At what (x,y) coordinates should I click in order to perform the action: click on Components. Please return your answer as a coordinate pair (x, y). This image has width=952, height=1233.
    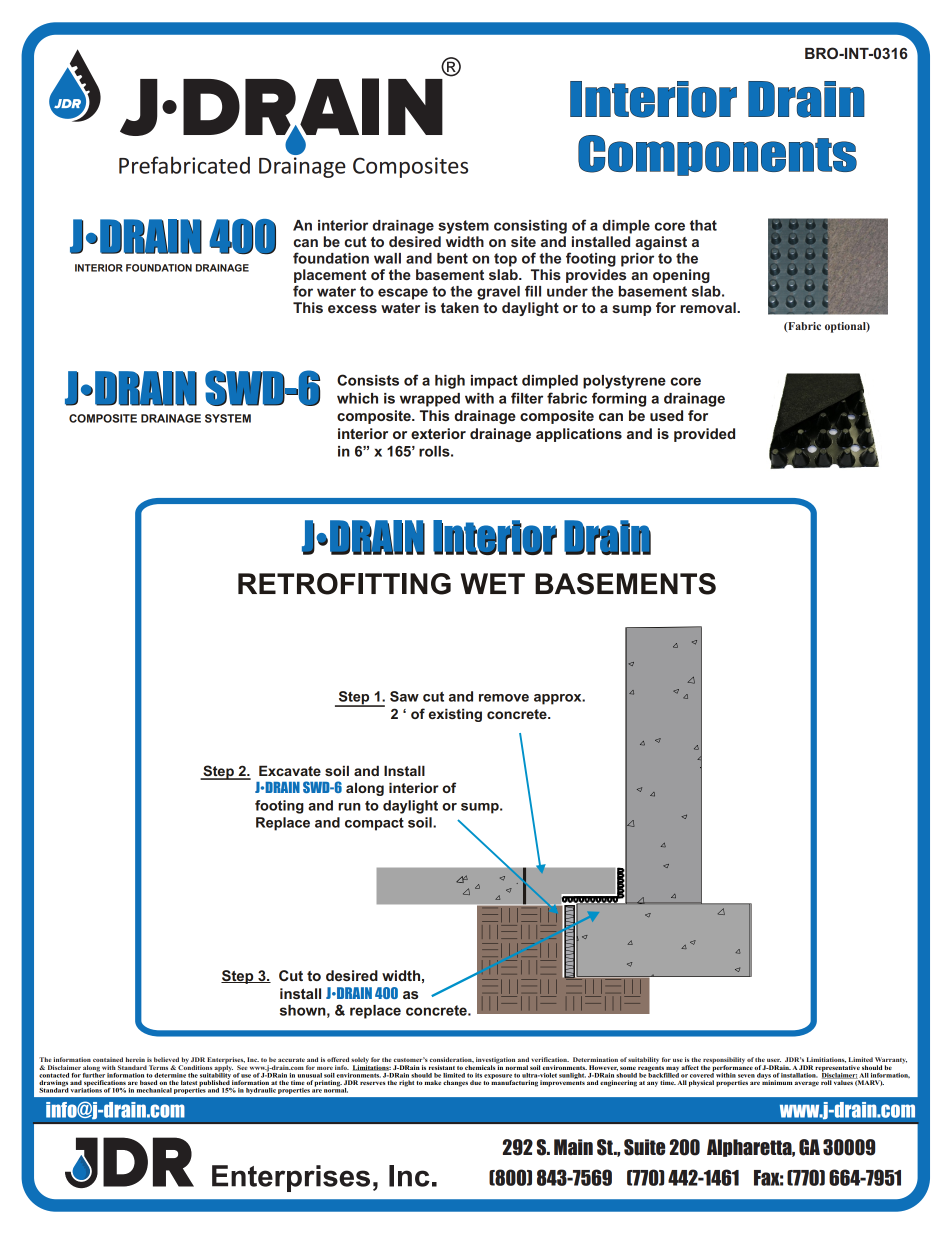
    Looking at the image, I should click on (717, 155).
